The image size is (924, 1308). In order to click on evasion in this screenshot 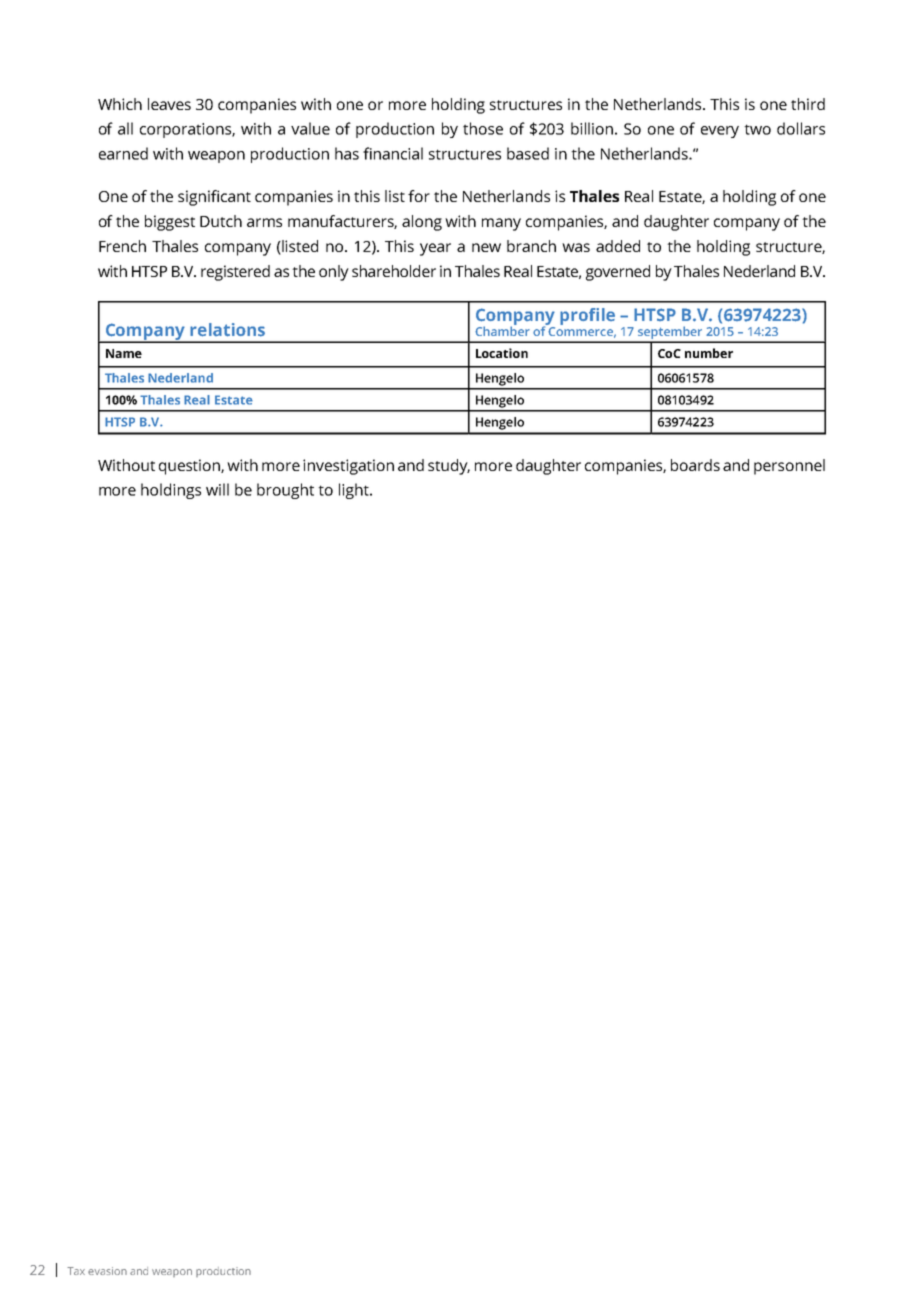, I will do `click(107, 1271)`.
